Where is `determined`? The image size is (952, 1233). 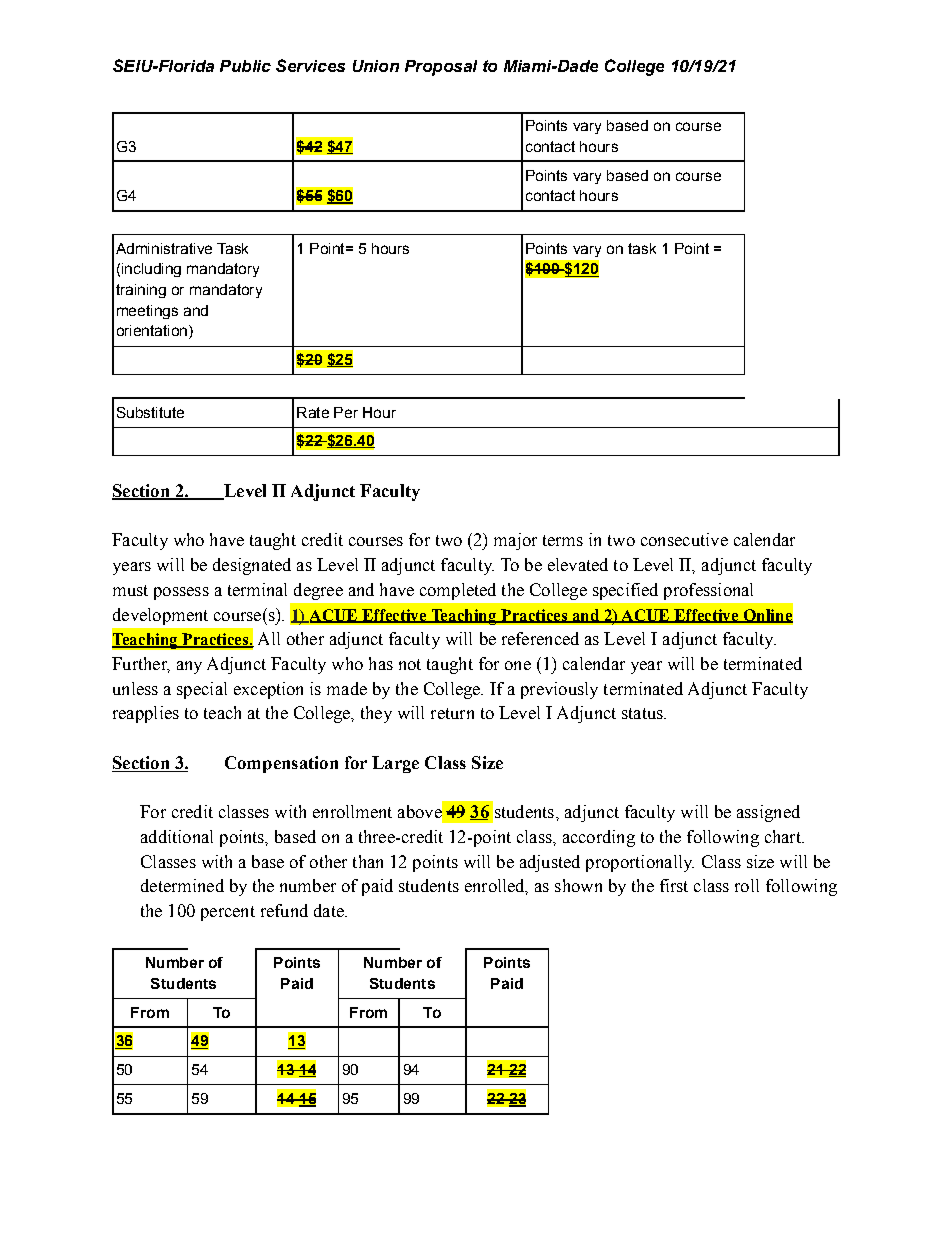
determined is located at coordinates (182, 885).
